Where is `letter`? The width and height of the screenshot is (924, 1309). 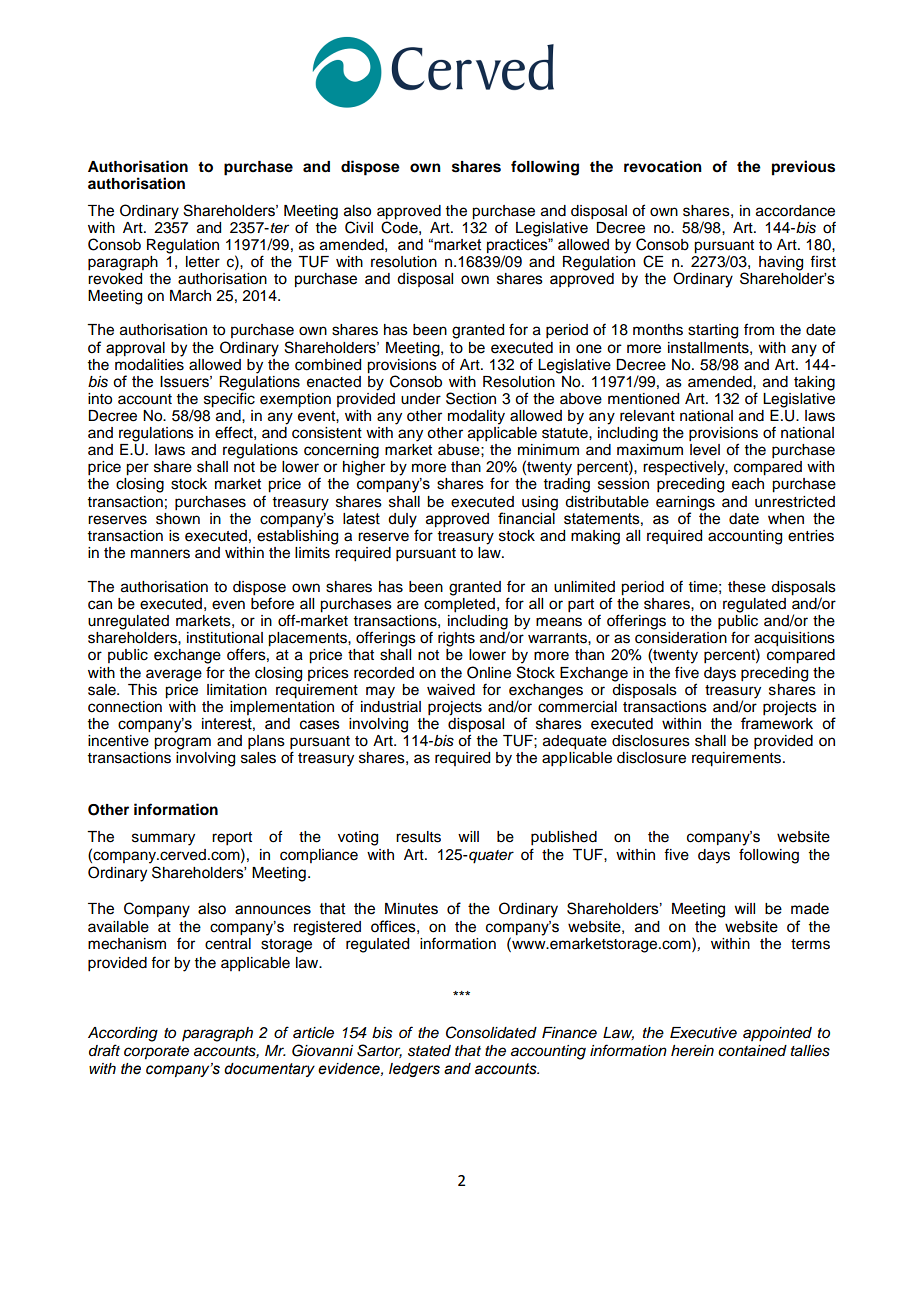 letter is located at coordinates (203, 262).
